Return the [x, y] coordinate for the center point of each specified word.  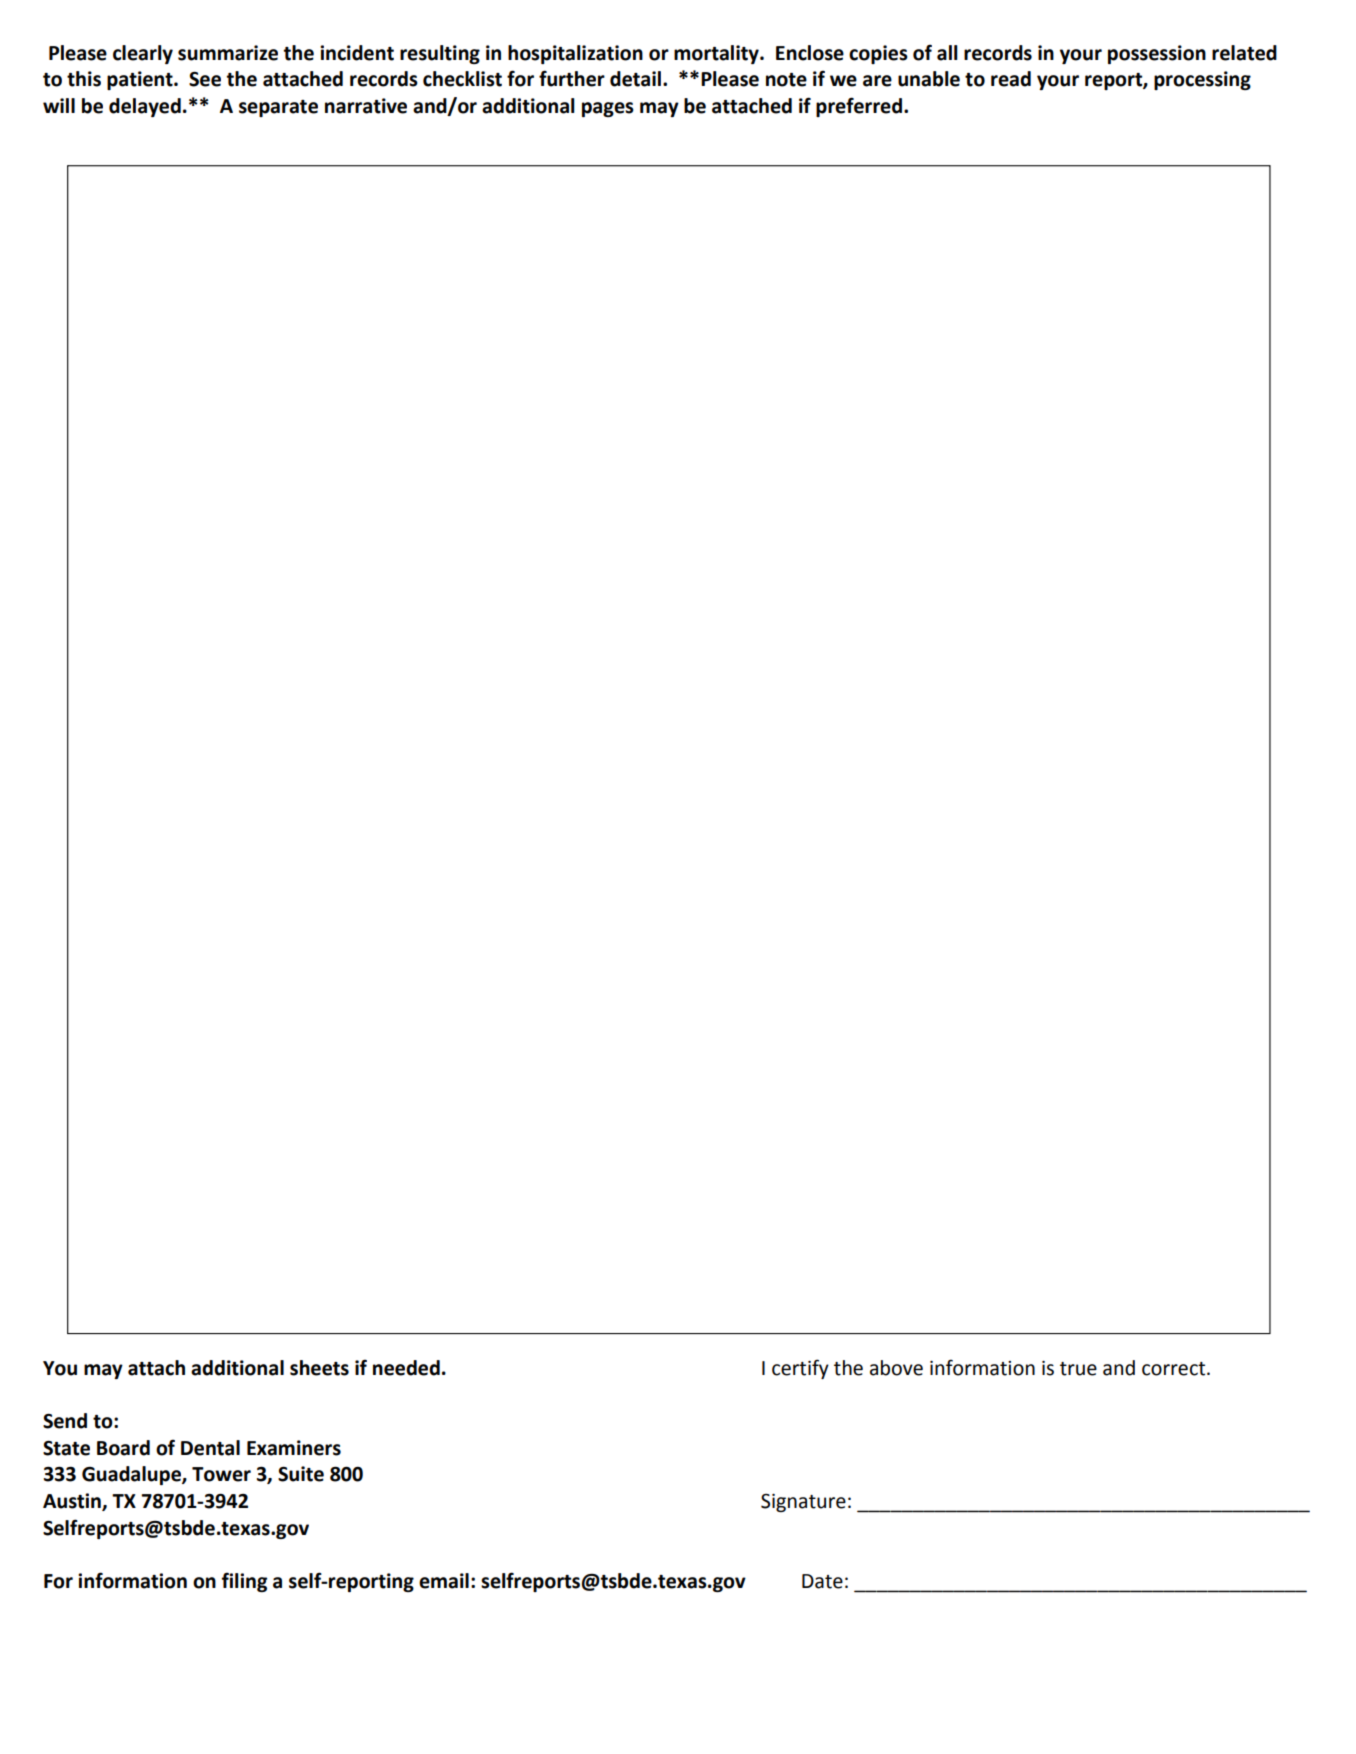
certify [800, 1369]
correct [1175, 1369]
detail [635, 79]
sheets [319, 1368]
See [205, 79]
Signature [803, 1503]
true [1078, 1369]
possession [1157, 54]
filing [244, 1582]
